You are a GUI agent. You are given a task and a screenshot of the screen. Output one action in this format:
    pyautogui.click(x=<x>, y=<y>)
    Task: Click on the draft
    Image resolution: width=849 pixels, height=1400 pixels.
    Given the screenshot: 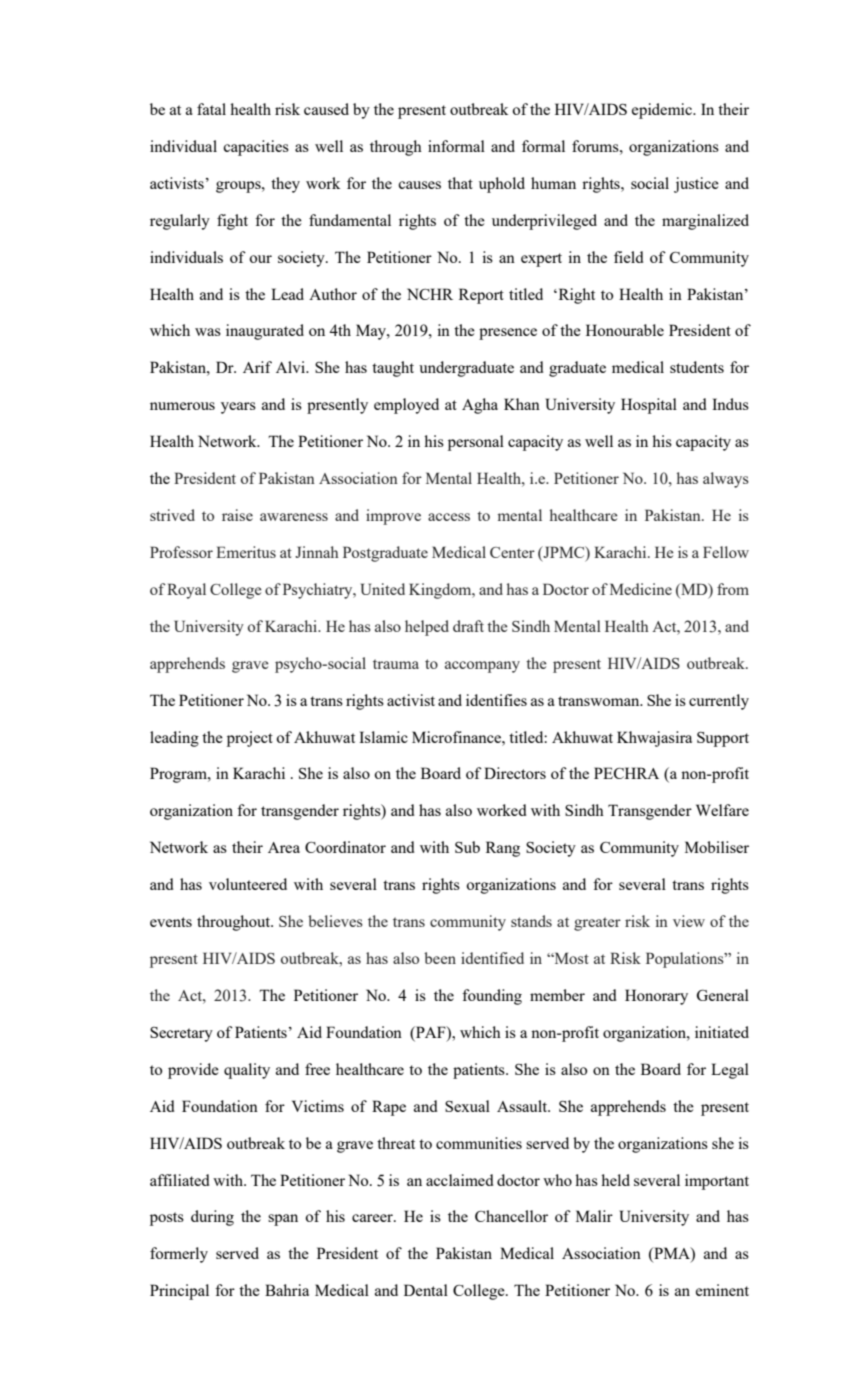 What is the action you would take?
    pyautogui.click(x=468, y=626)
